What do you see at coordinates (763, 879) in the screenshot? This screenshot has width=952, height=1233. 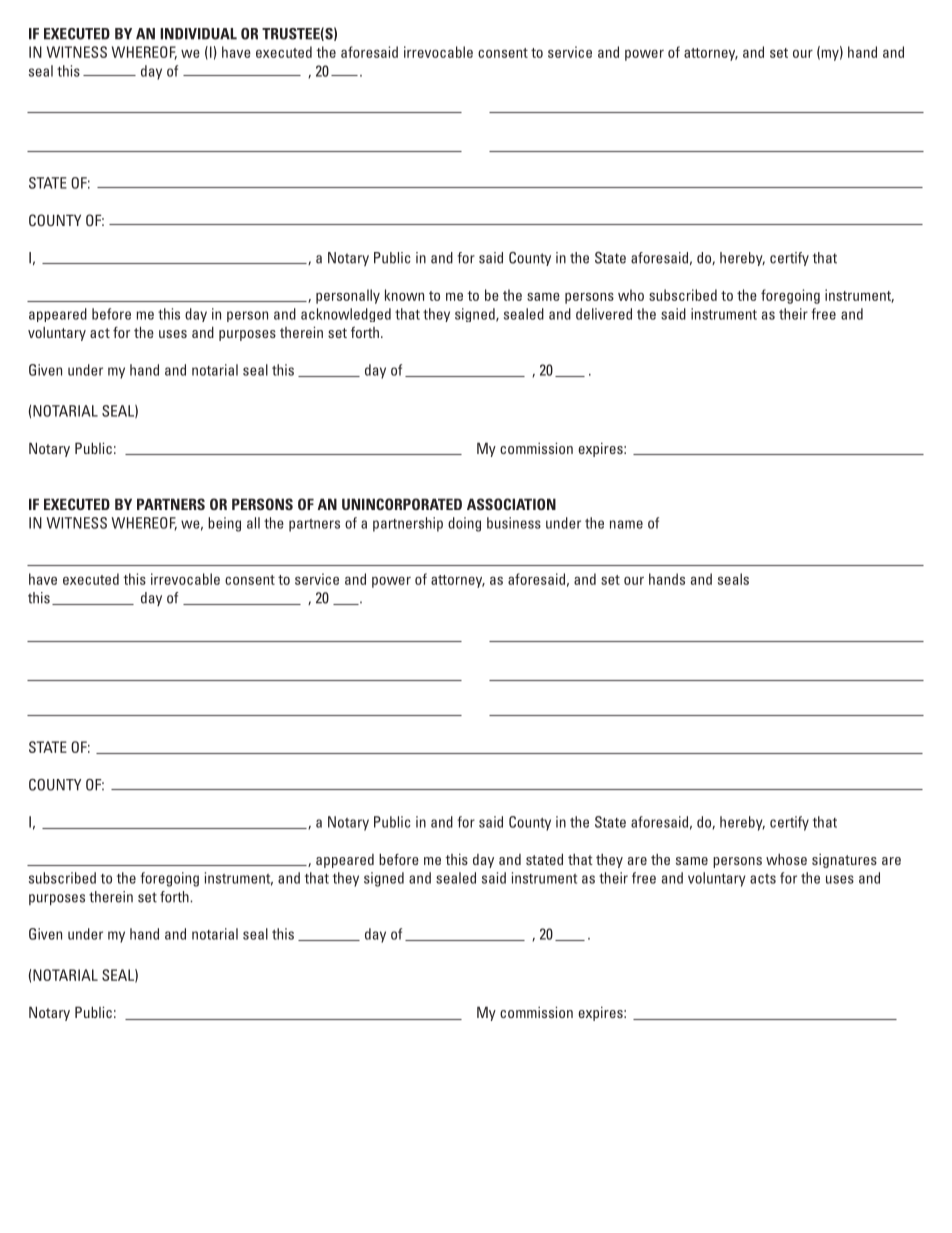 I see `acts` at bounding box center [763, 879].
